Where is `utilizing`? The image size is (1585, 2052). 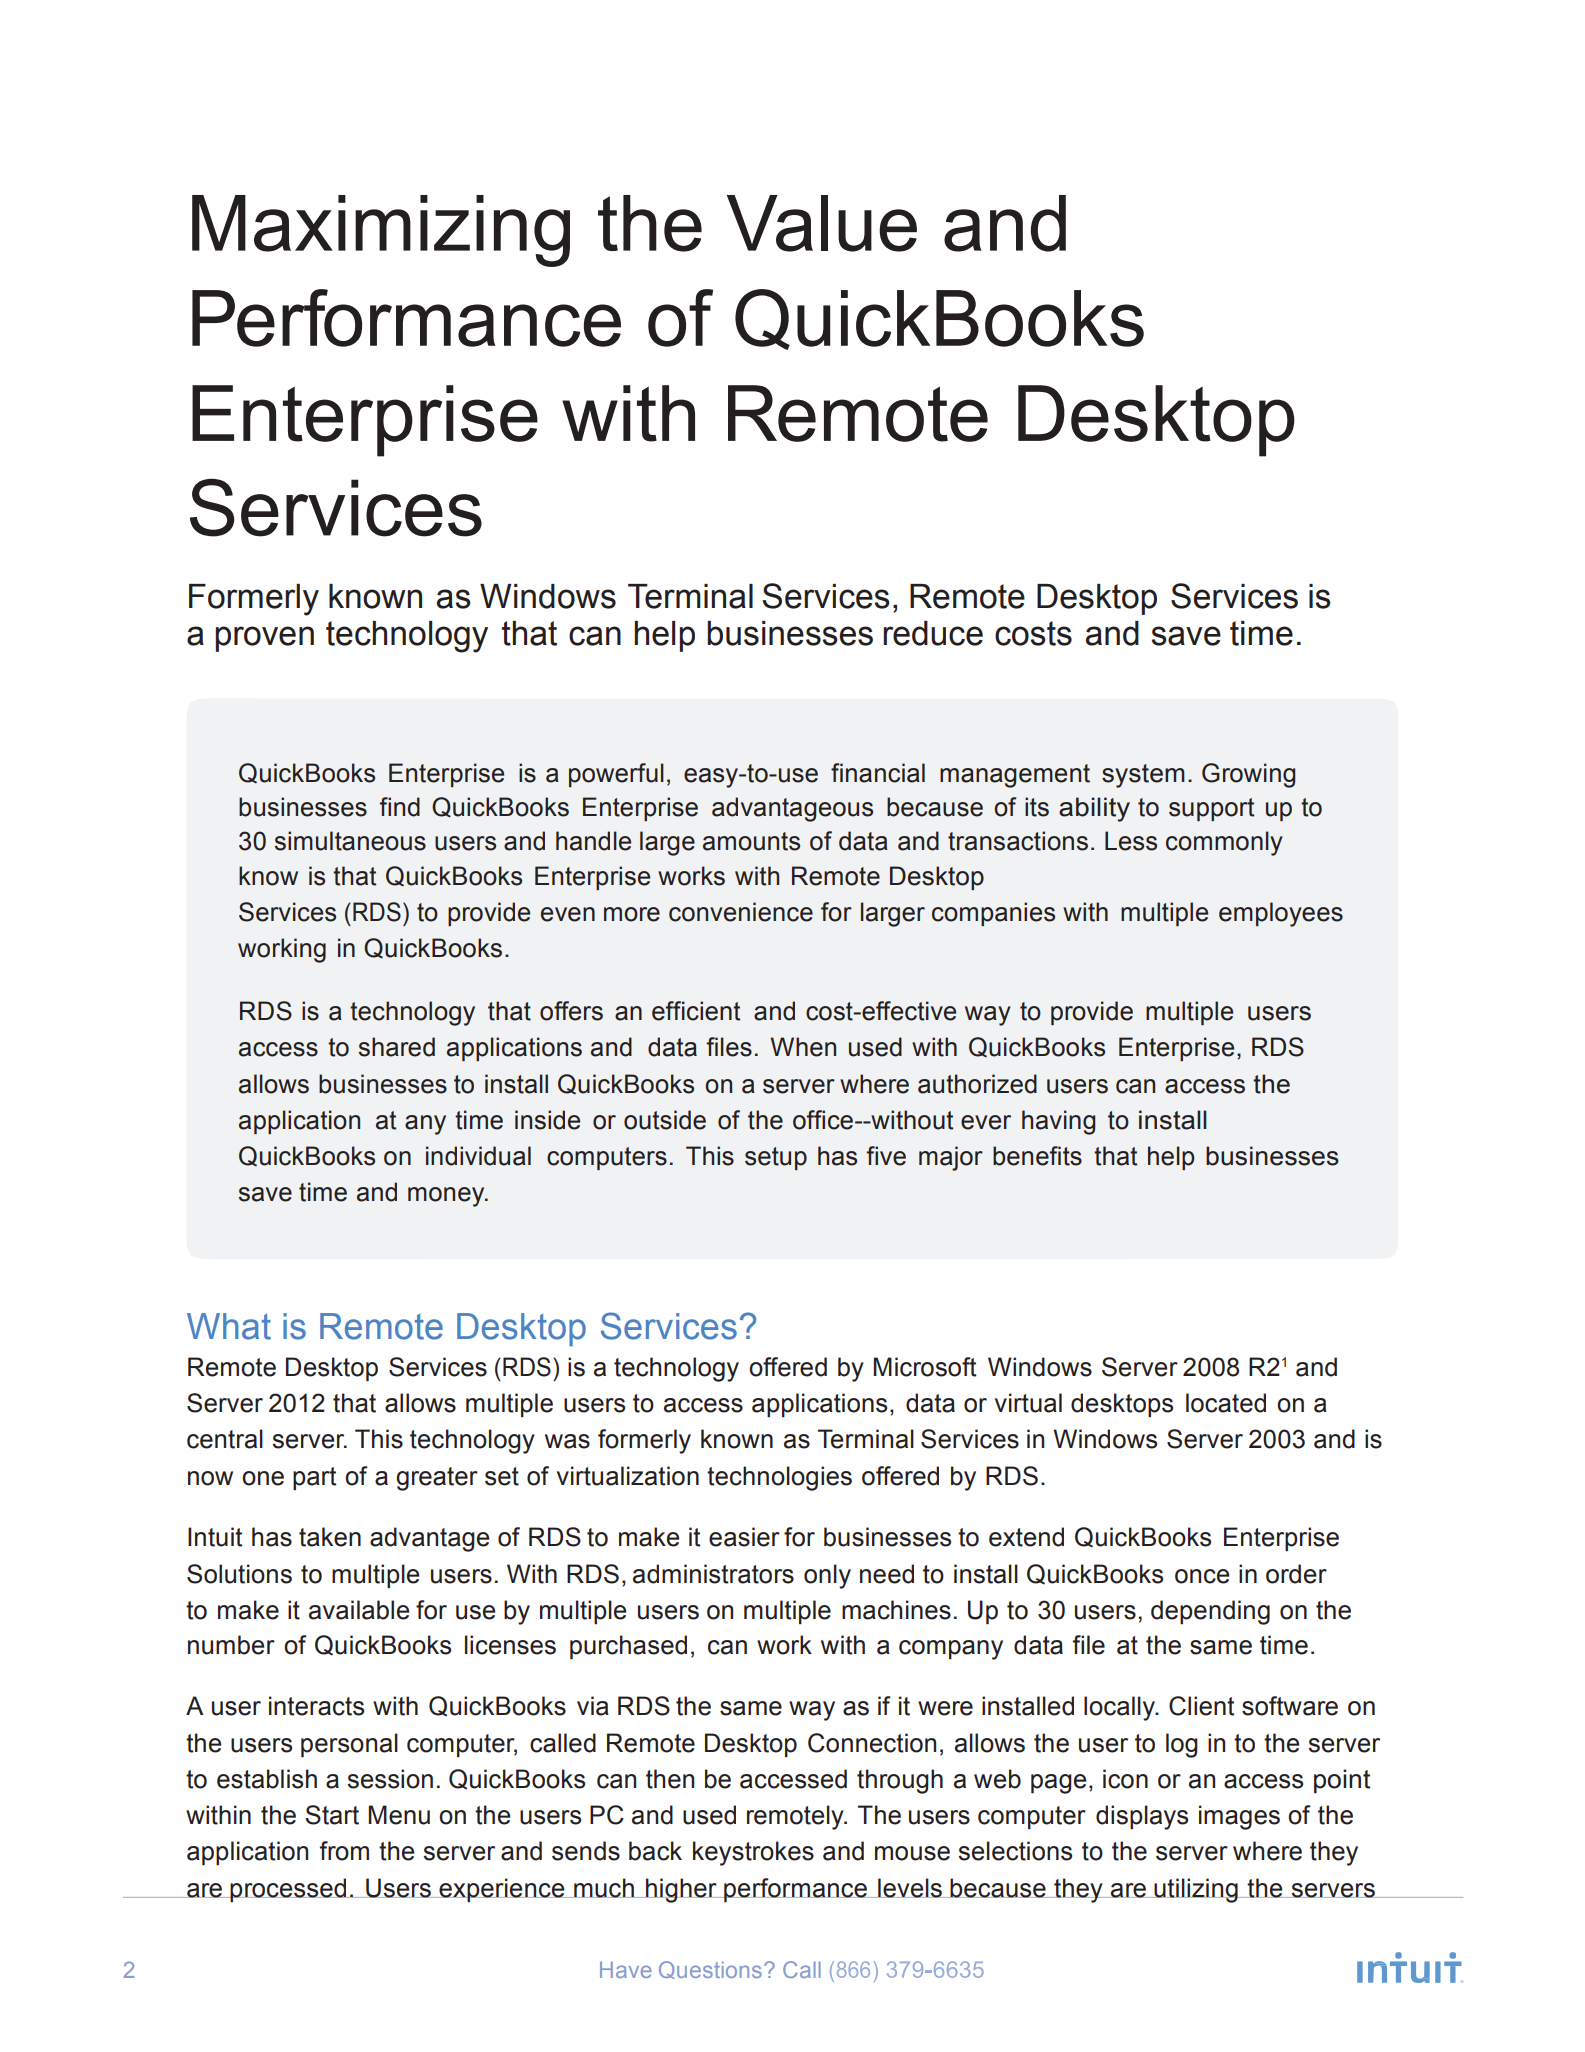
utilizing is located at coordinates (1196, 1890).
